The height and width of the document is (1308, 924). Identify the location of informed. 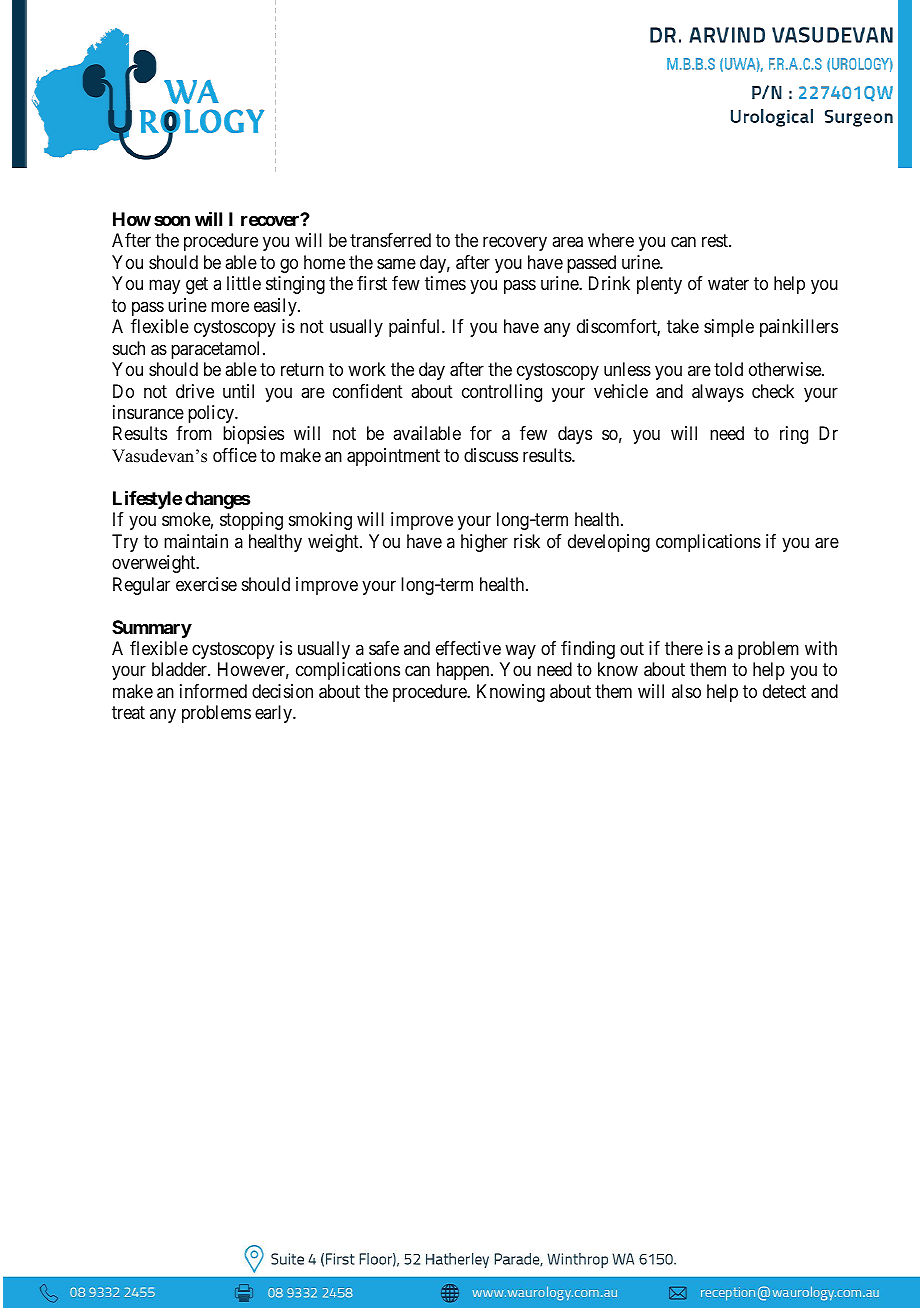
(213, 691).
